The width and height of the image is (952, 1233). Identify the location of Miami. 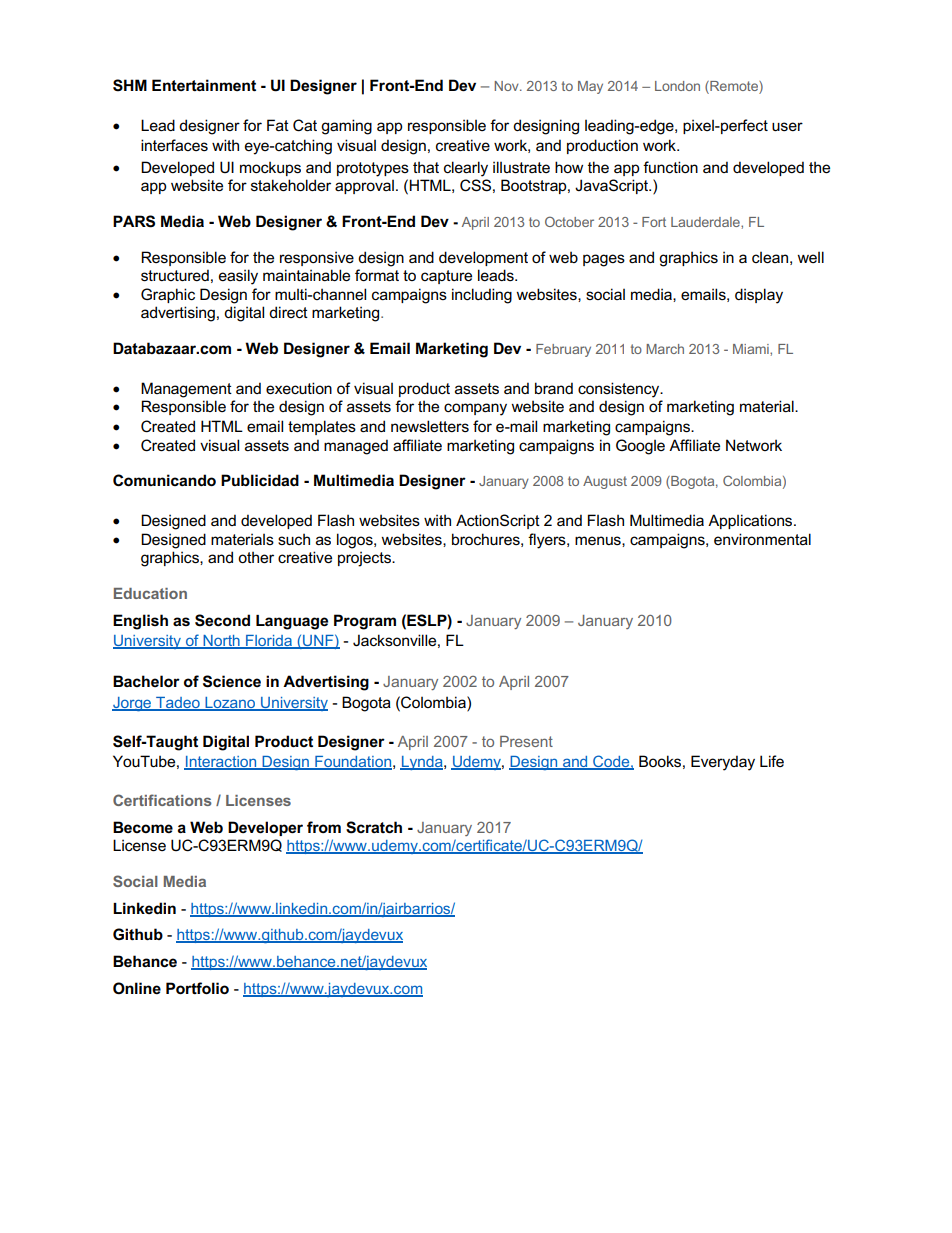
(752, 349).
